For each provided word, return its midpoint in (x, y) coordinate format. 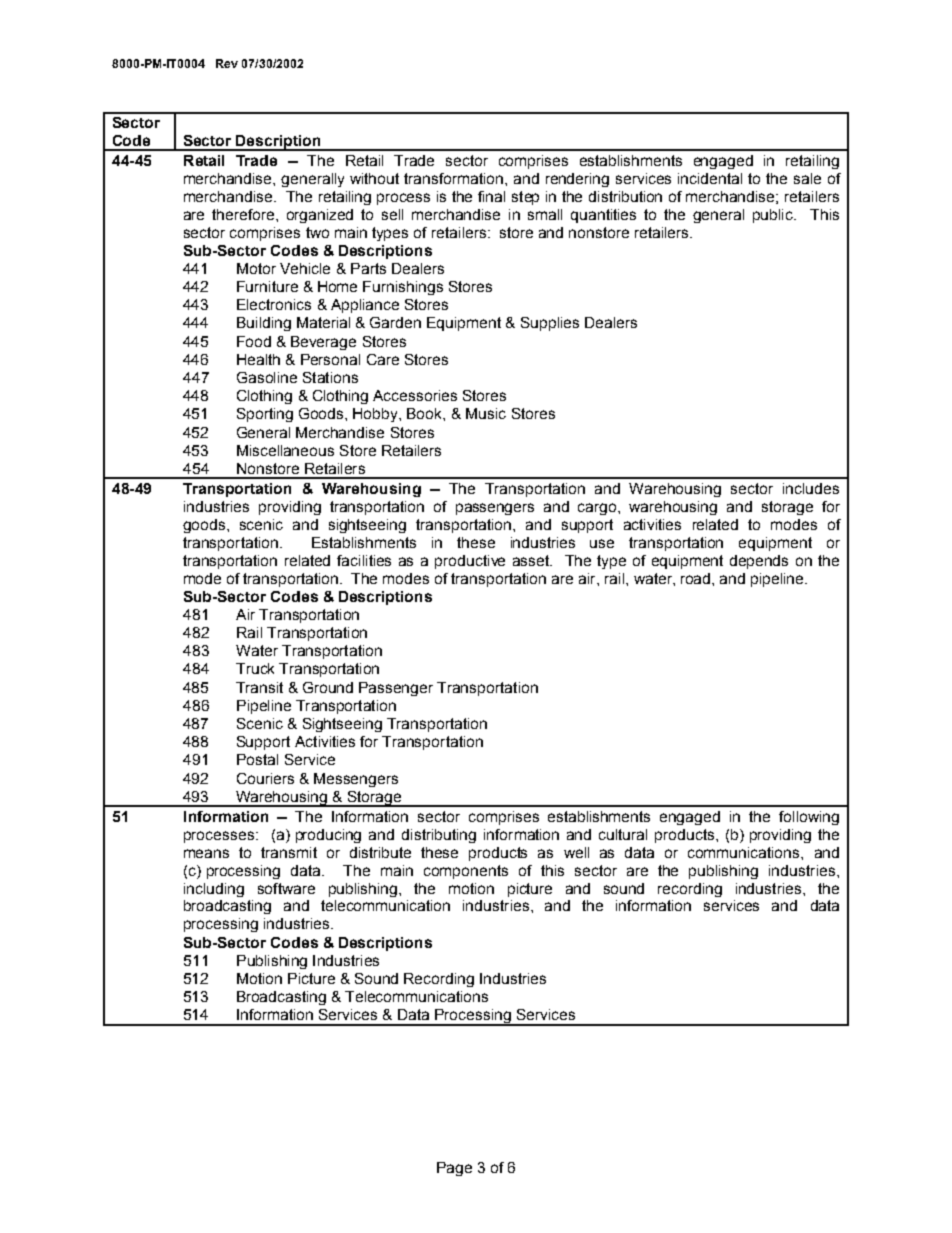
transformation (455, 178)
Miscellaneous (285, 450)
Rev (227, 63)
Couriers (265, 778)
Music (486, 413)
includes (811, 488)
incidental (710, 178)
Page (454, 1169)
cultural (623, 834)
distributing (439, 836)
